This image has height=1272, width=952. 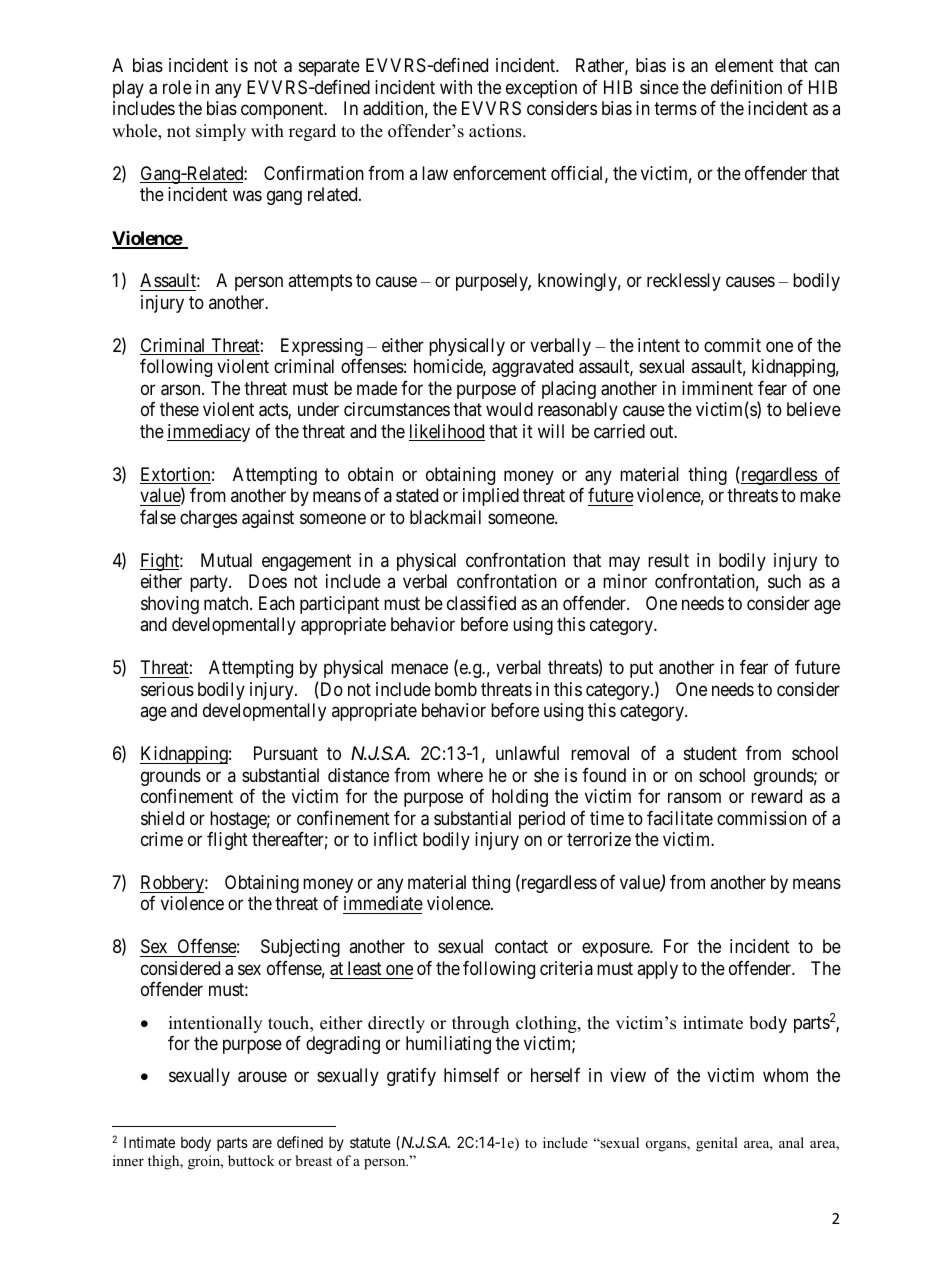 I want to click on immediacy, so click(x=208, y=433).
